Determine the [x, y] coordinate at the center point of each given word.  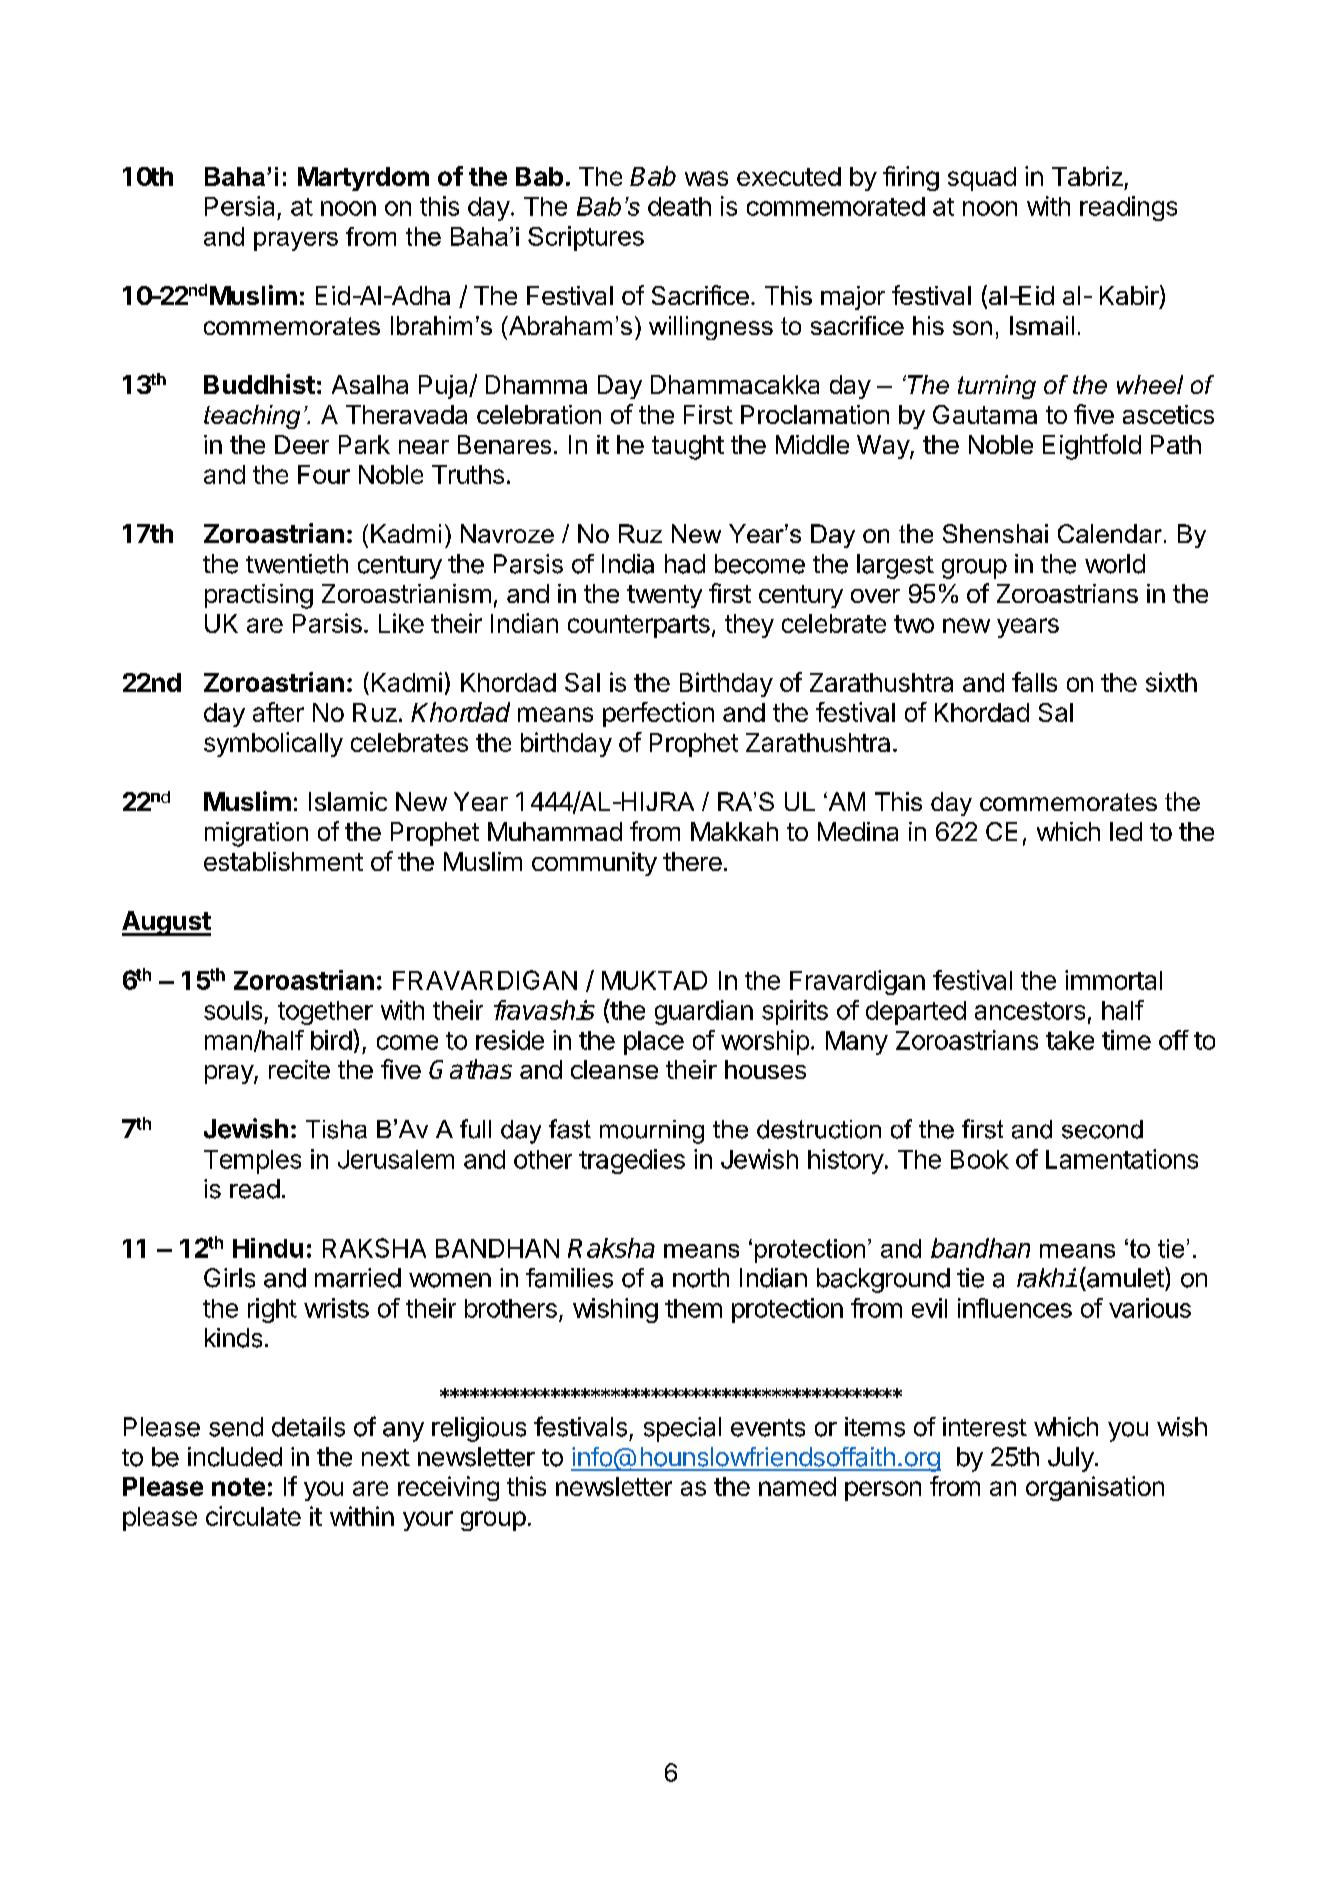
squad [982, 179]
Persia [239, 206]
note [238, 1487]
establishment [283, 861]
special [682, 1429]
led [1126, 831]
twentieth [297, 564]
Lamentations [1122, 1159]
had [685, 564]
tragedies [632, 1161]
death [679, 206]
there [692, 861]
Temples [252, 1162]
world [1115, 564]
